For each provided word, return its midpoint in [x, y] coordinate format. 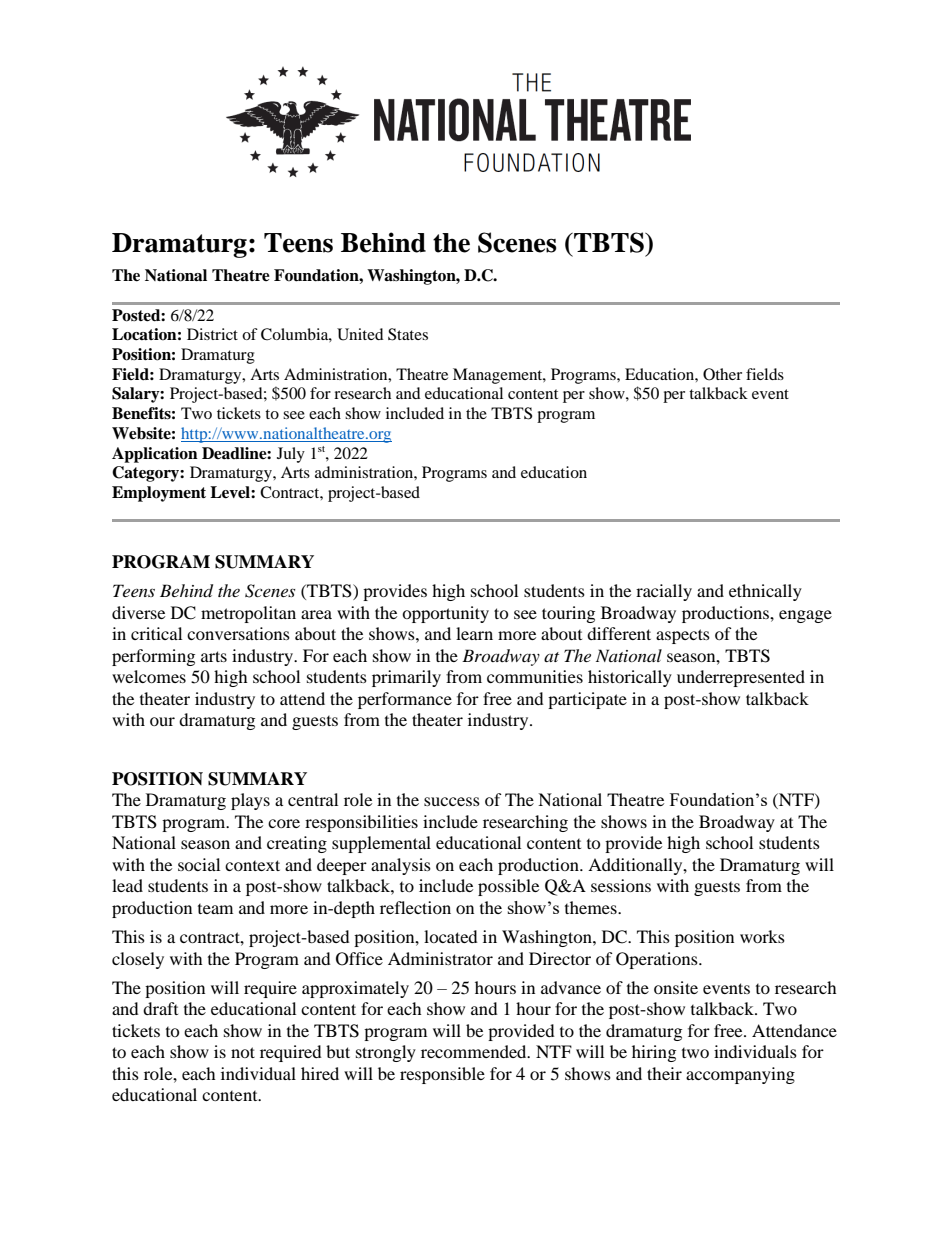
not [243, 1052]
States [408, 334]
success [452, 801]
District [212, 334]
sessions [621, 885]
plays [250, 801]
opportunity [445, 614]
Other [722, 374]
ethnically [765, 592]
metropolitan [248, 614]
